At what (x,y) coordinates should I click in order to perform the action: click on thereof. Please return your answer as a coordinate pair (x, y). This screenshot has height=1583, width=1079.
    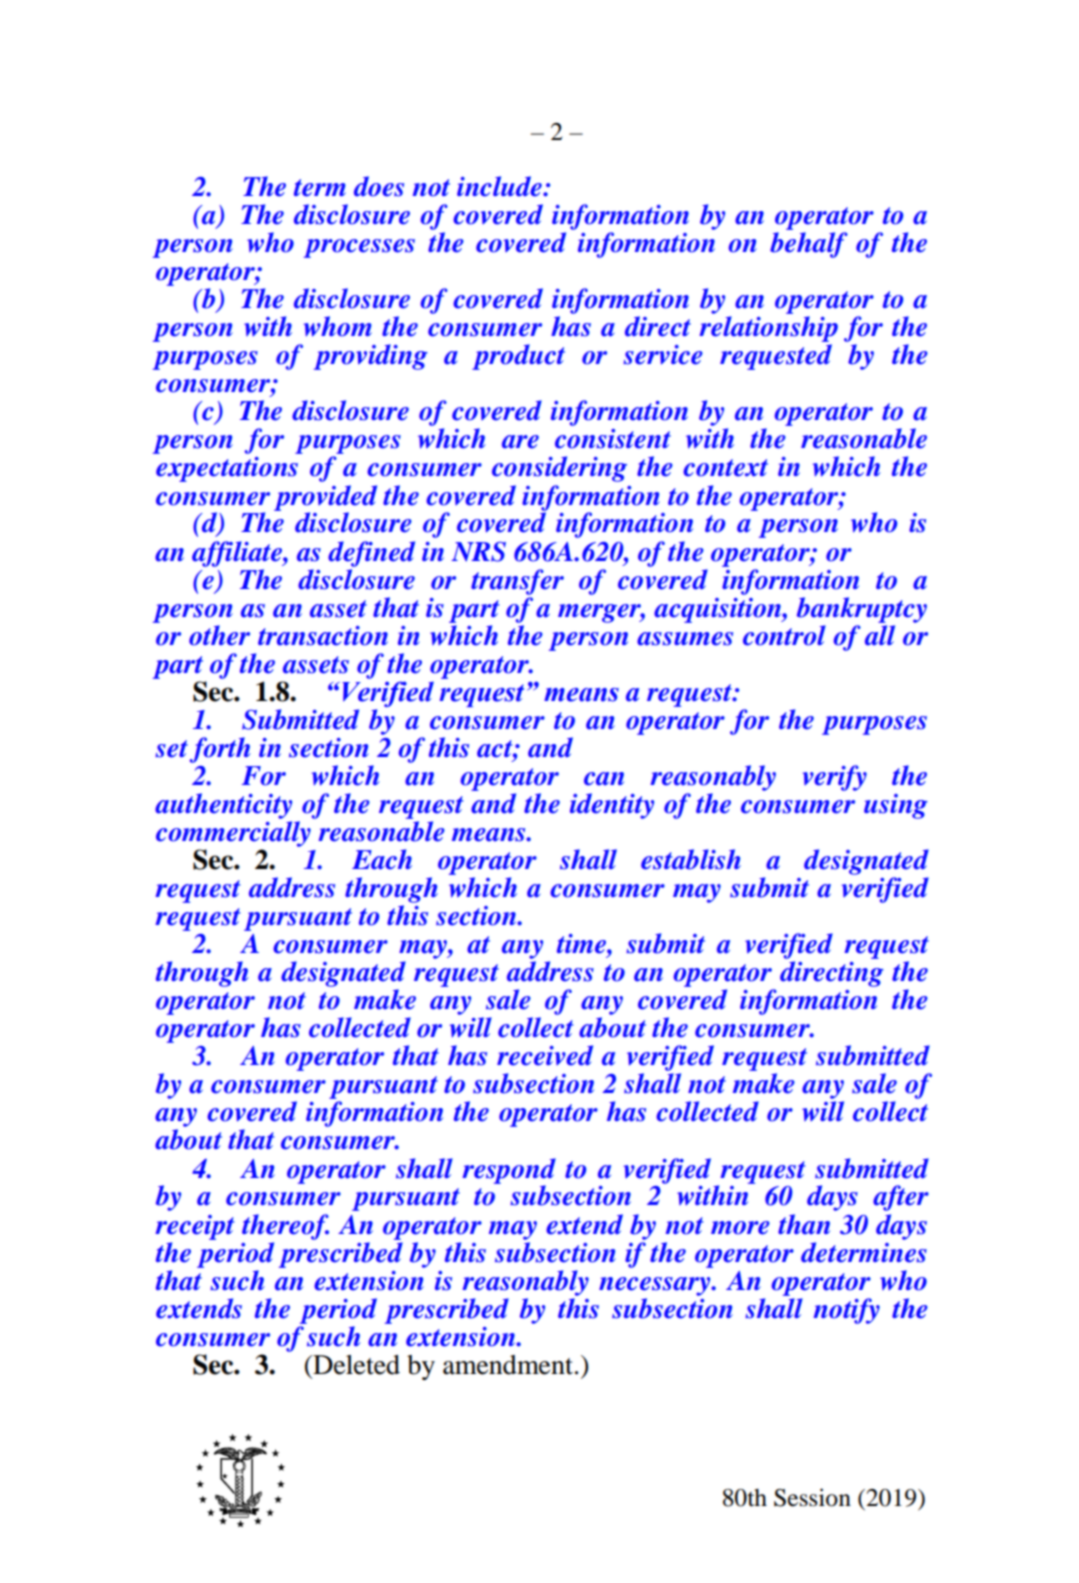
    Looking at the image, I should click on (285, 1227).
